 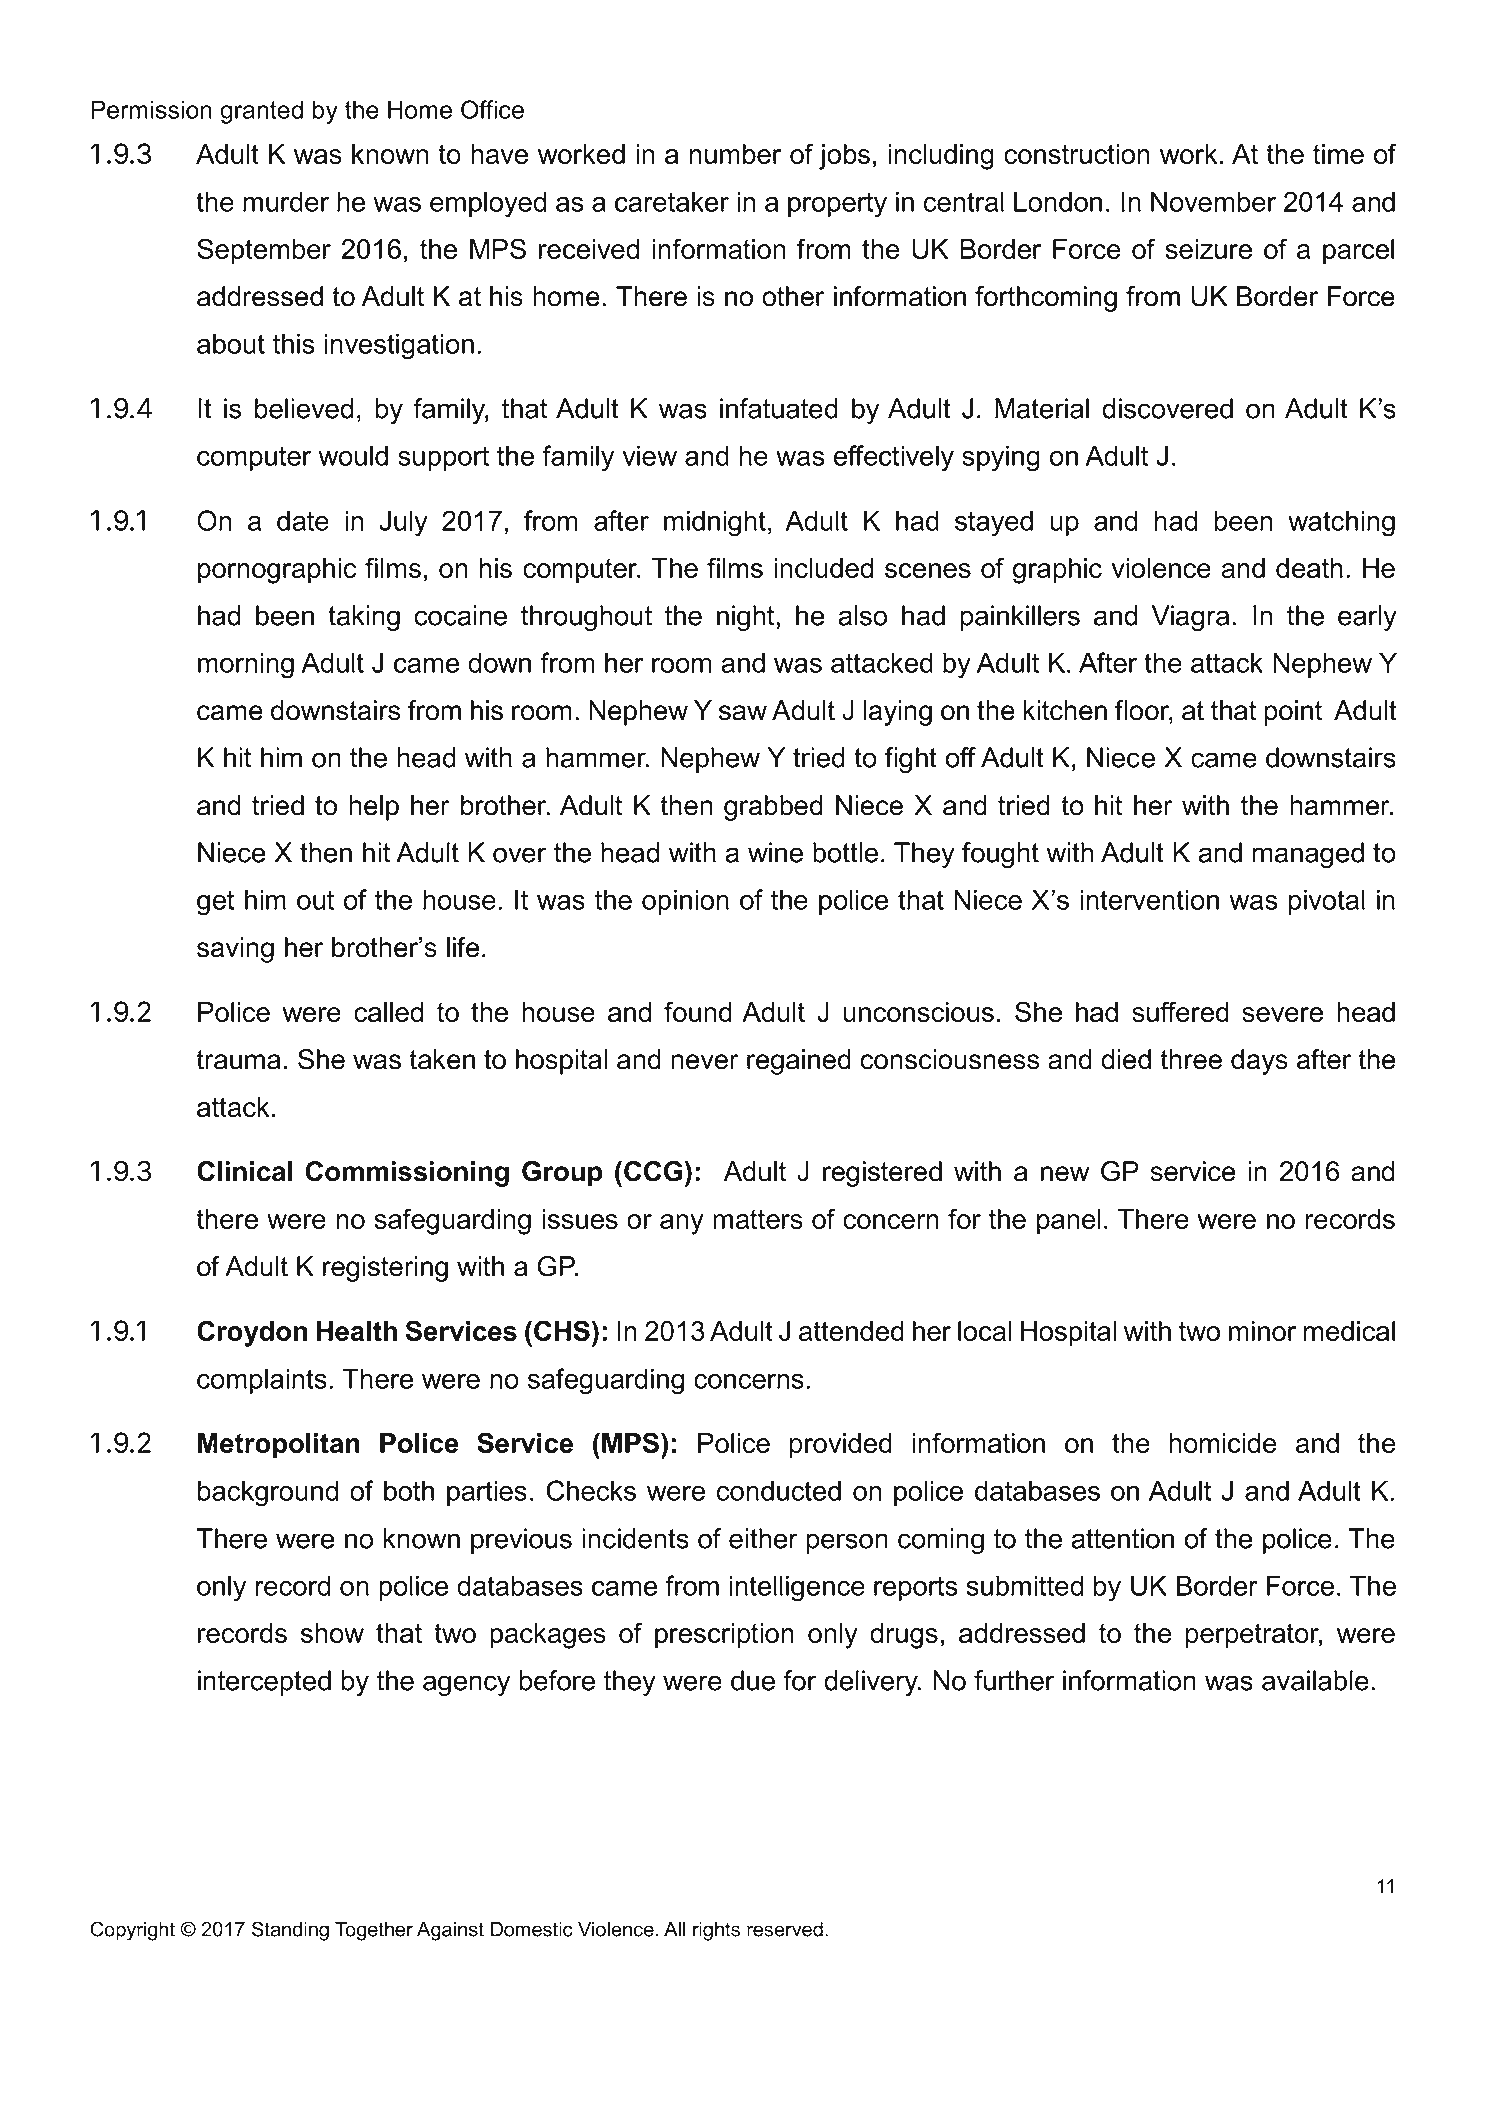 What do you see at coordinates (698, 1011) in the image?
I see `found` at bounding box center [698, 1011].
